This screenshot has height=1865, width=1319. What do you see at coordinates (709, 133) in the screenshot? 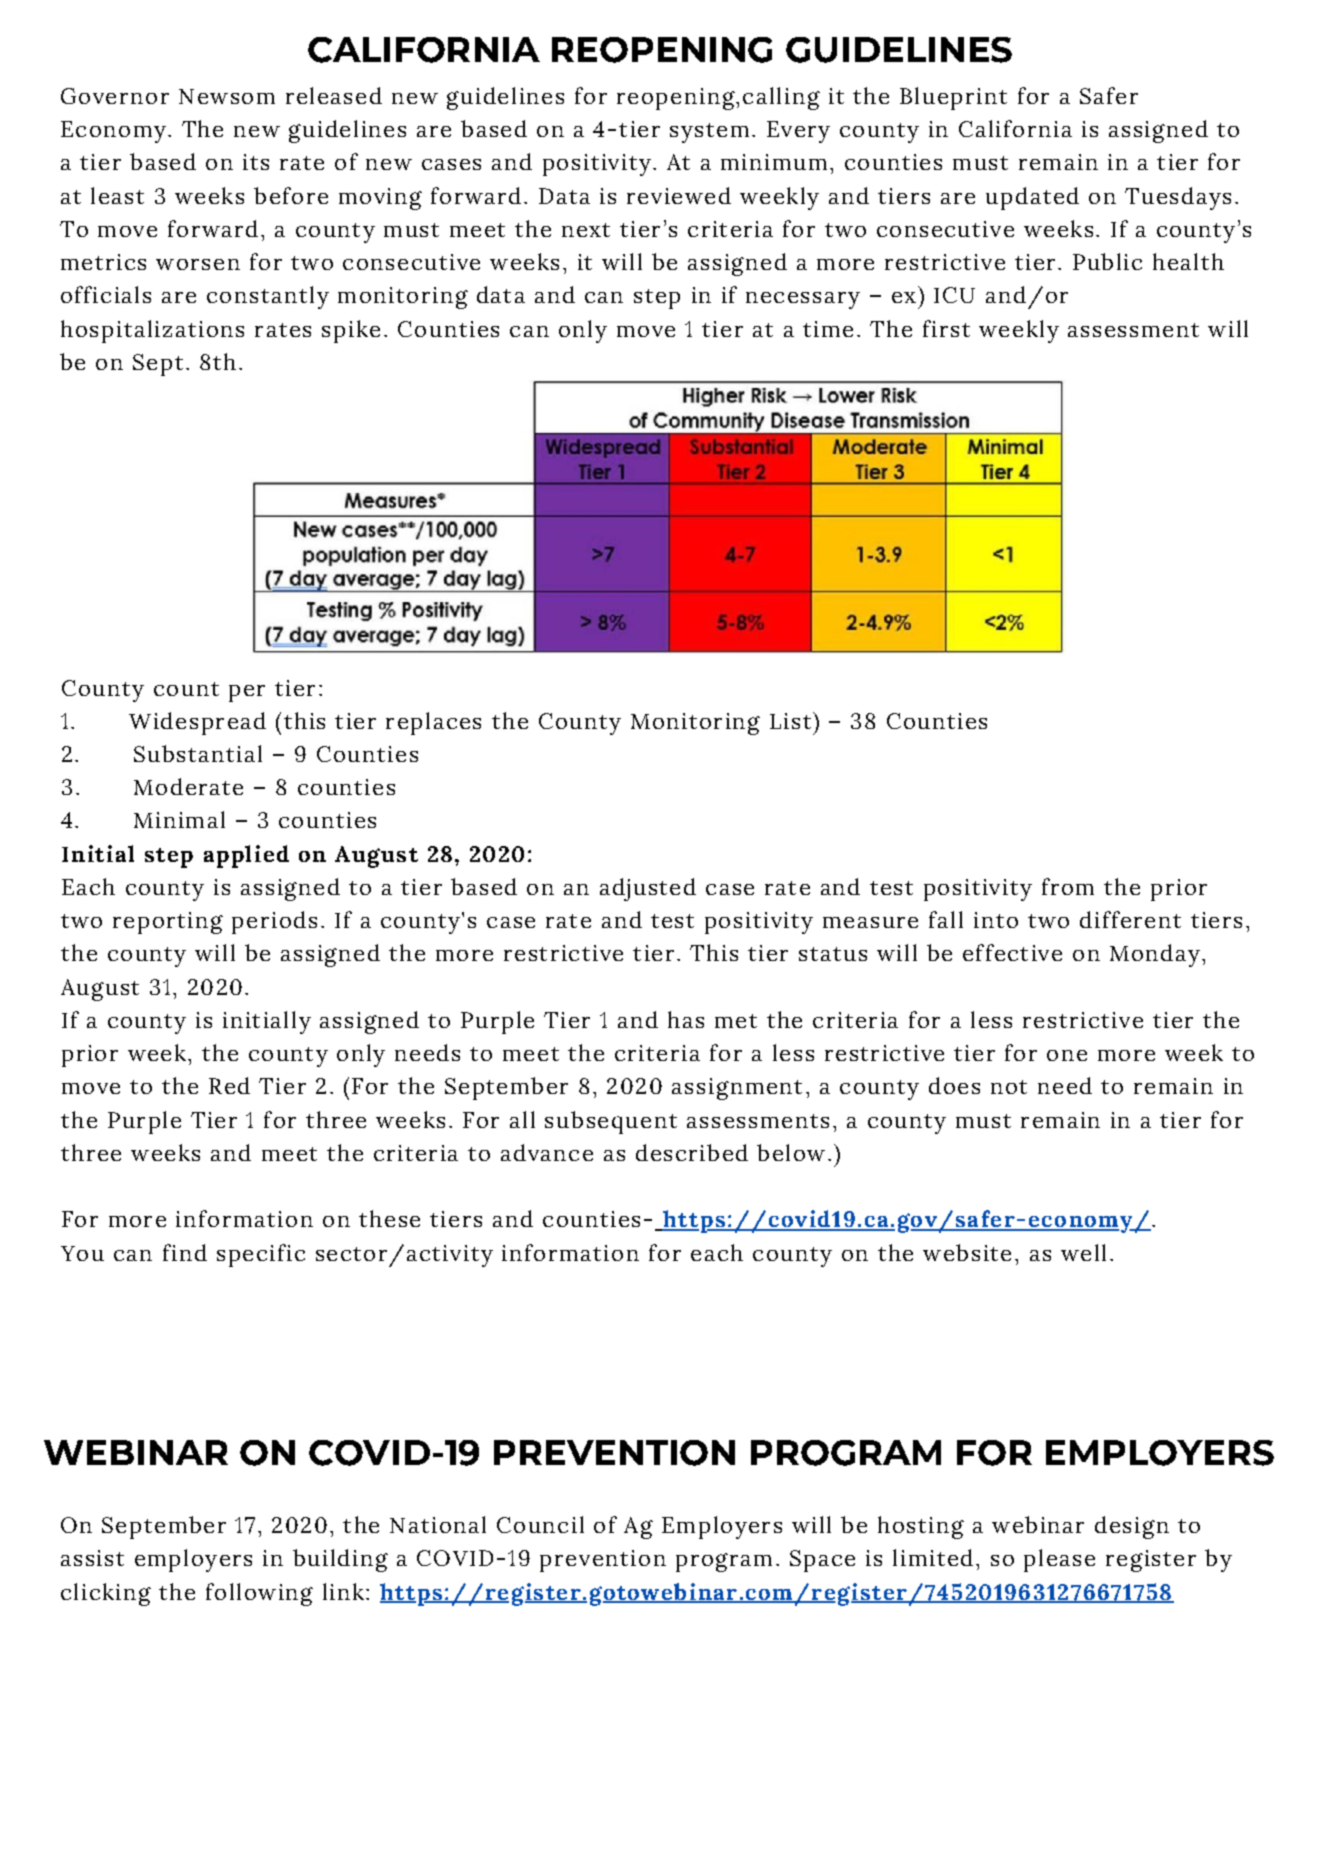
I see `system` at bounding box center [709, 133].
